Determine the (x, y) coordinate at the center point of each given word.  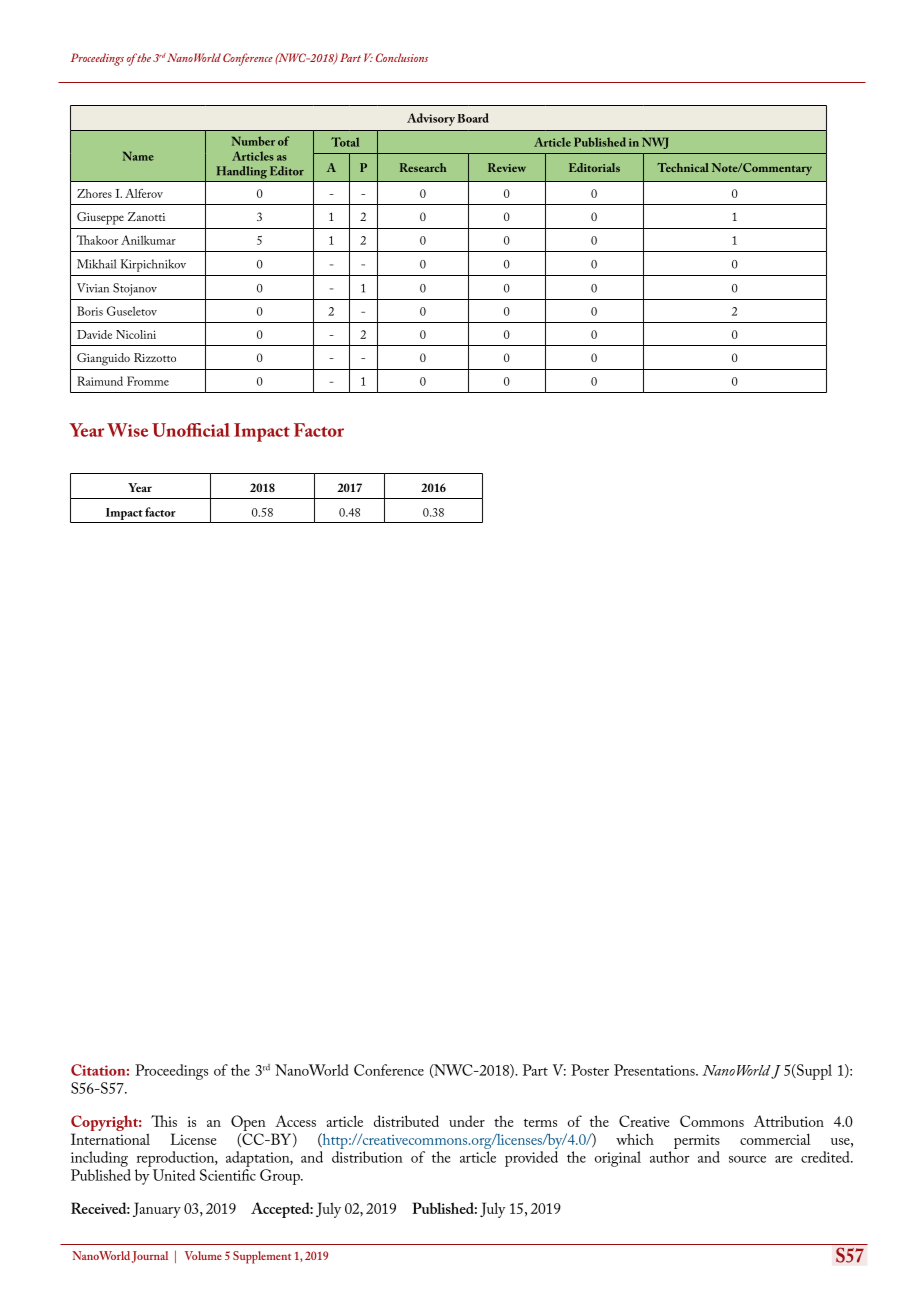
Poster (590, 1070)
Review (507, 167)
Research (423, 167)
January (157, 1210)
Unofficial (191, 430)
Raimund (100, 381)
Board (473, 118)
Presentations (655, 1070)
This (164, 1121)
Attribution (789, 1121)
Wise (127, 430)
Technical (683, 167)
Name (138, 156)
